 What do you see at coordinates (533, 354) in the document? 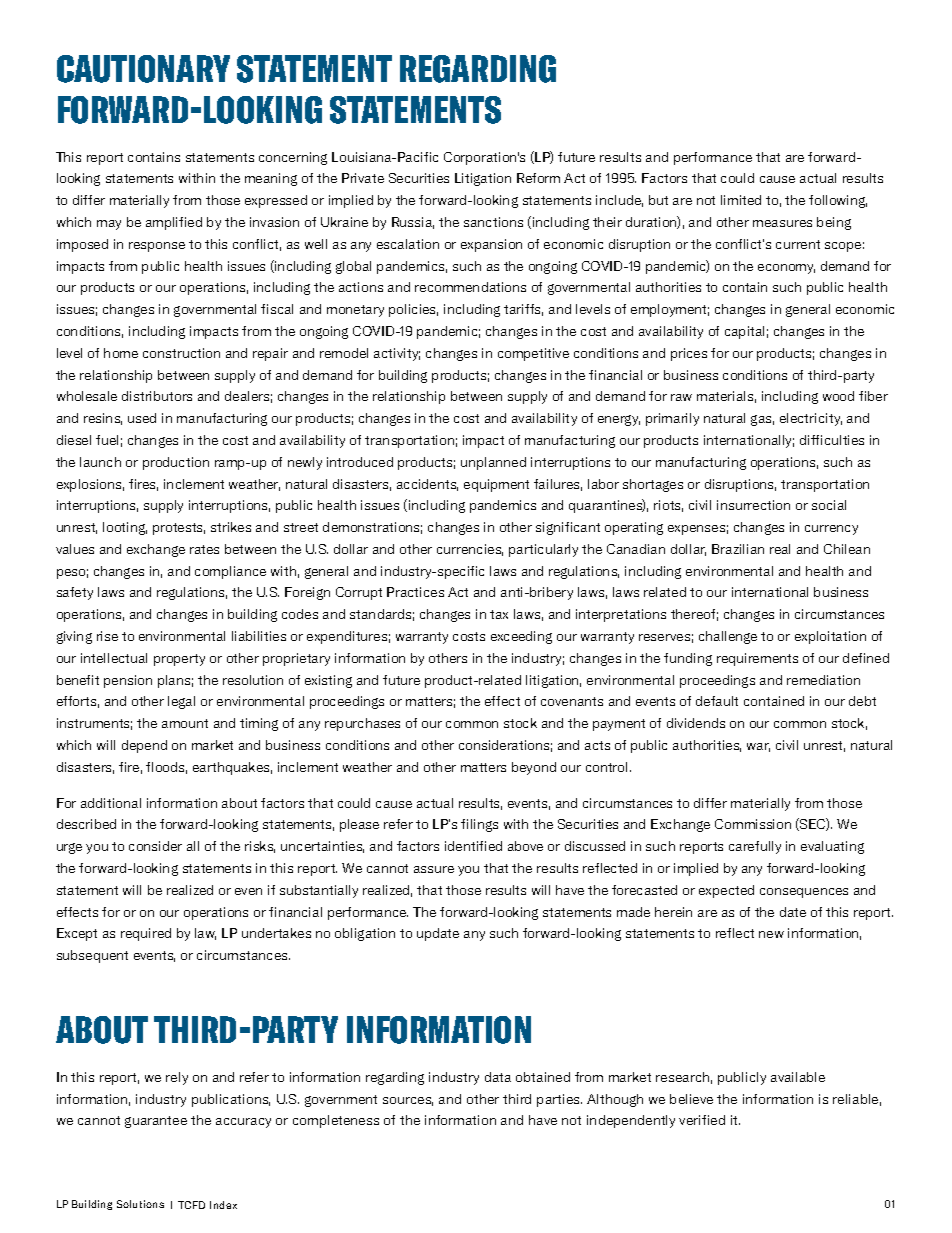
I see `competitive` at bounding box center [533, 354].
